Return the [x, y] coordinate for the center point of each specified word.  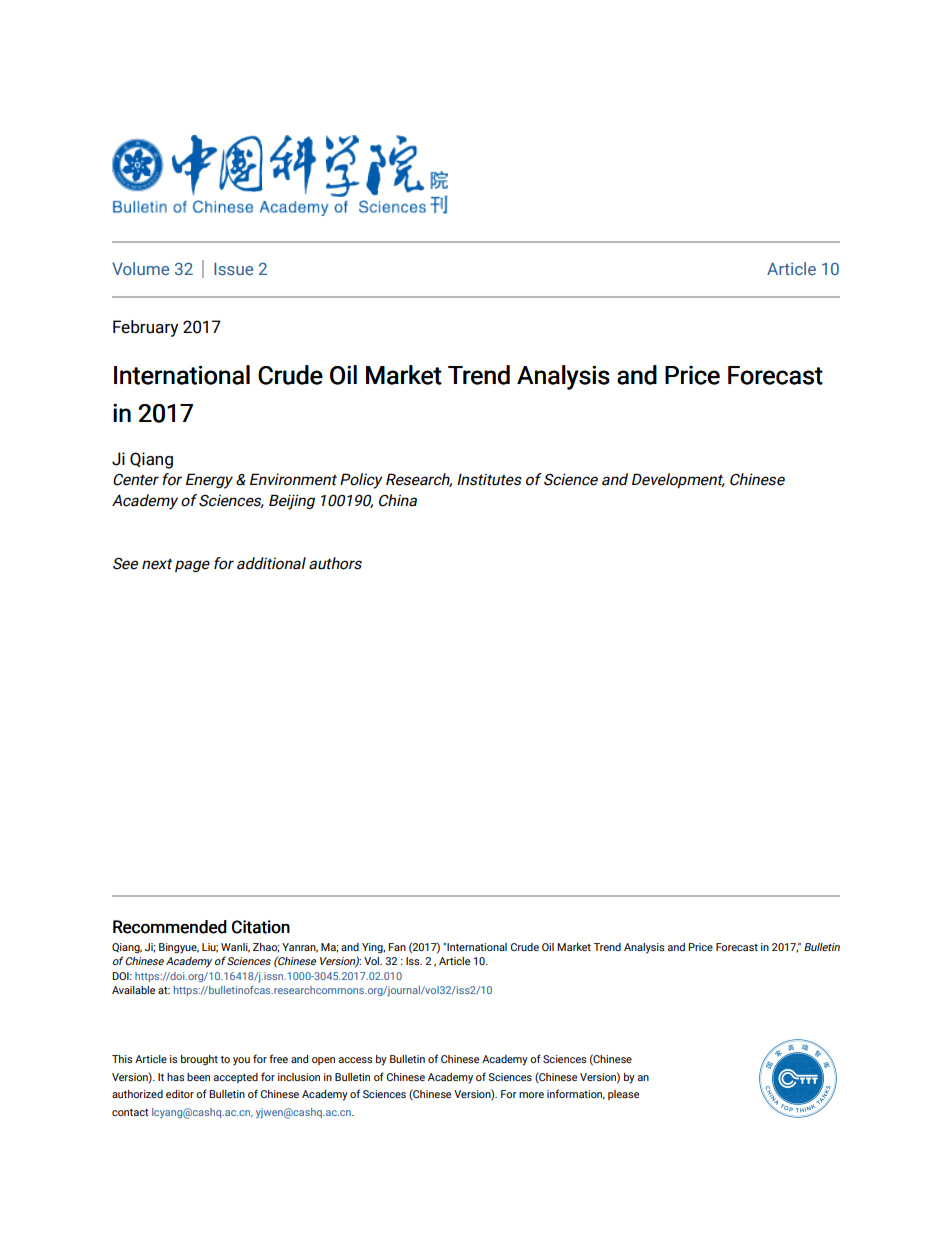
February [145, 328]
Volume [140, 268]
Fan [397, 947]
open [323, 1061]
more [531, 1095]
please [623, 1095]
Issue [233, 268]
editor [180, 1094]
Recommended [170, 927]
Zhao [266, 948]
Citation [261, 927]
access [355, 1060]
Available [133, 990]
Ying [373, 948]
